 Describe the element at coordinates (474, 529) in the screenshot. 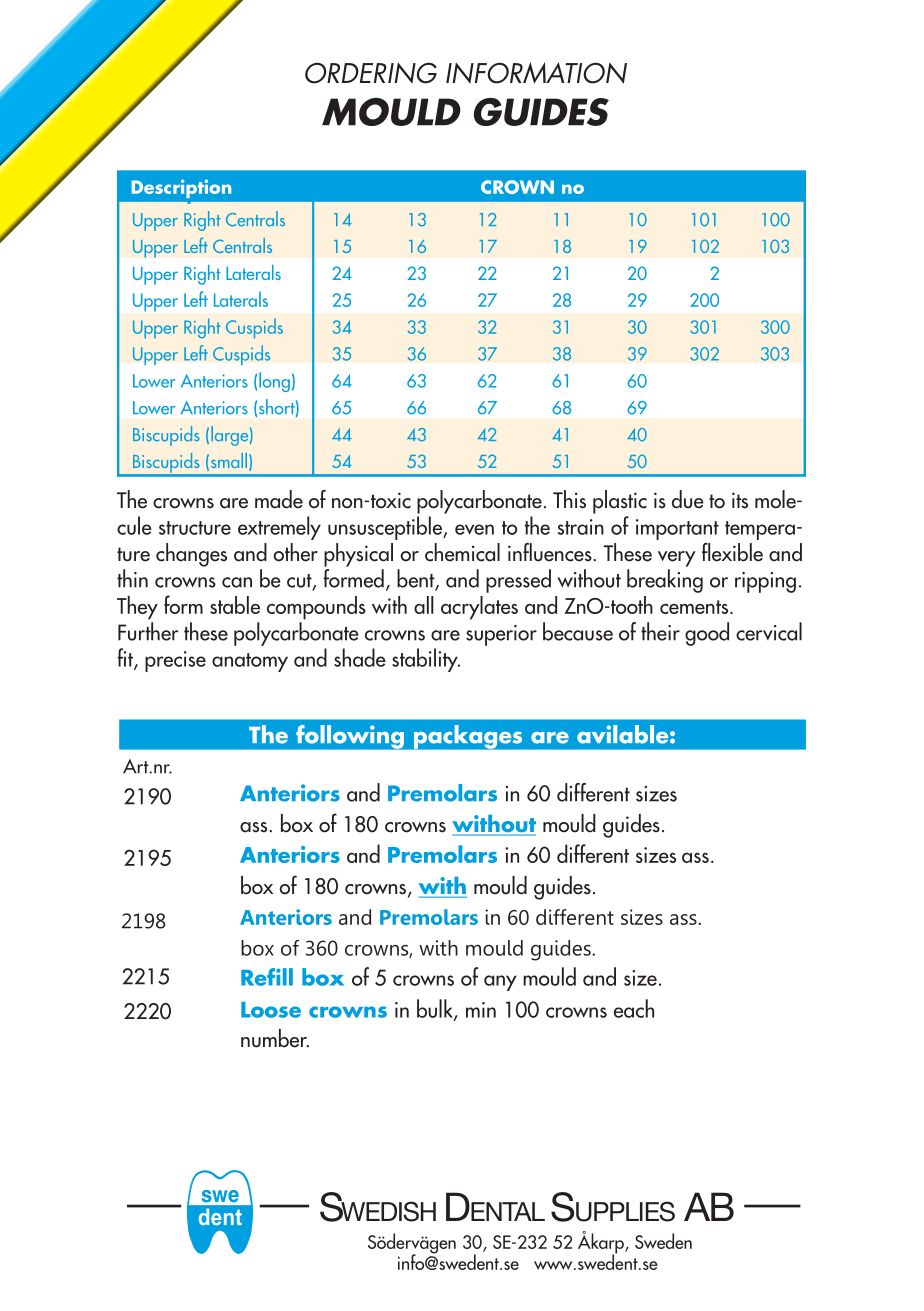

I see `even` at that location.
